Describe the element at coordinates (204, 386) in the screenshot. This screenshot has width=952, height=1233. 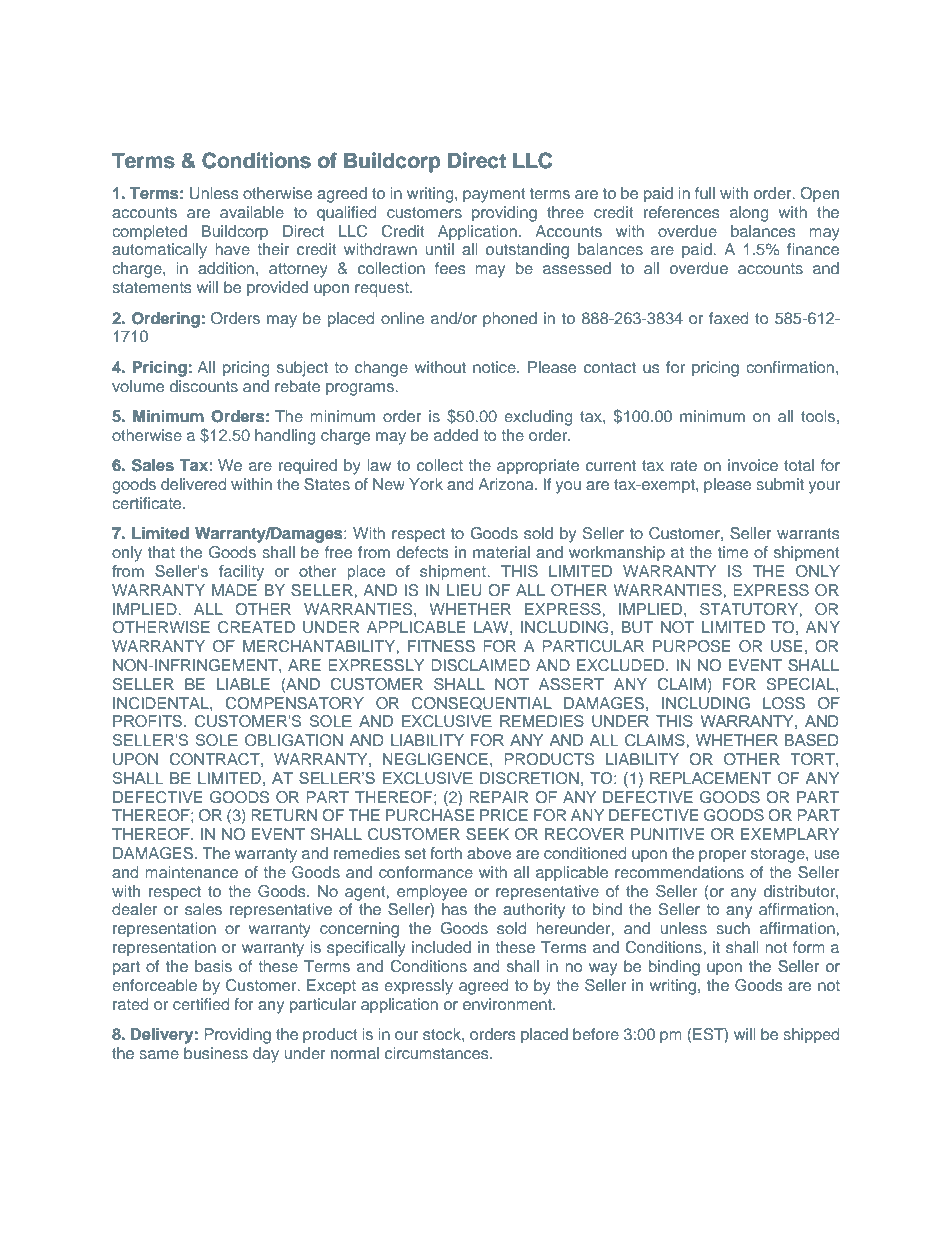
I see `discounts` at that location.
